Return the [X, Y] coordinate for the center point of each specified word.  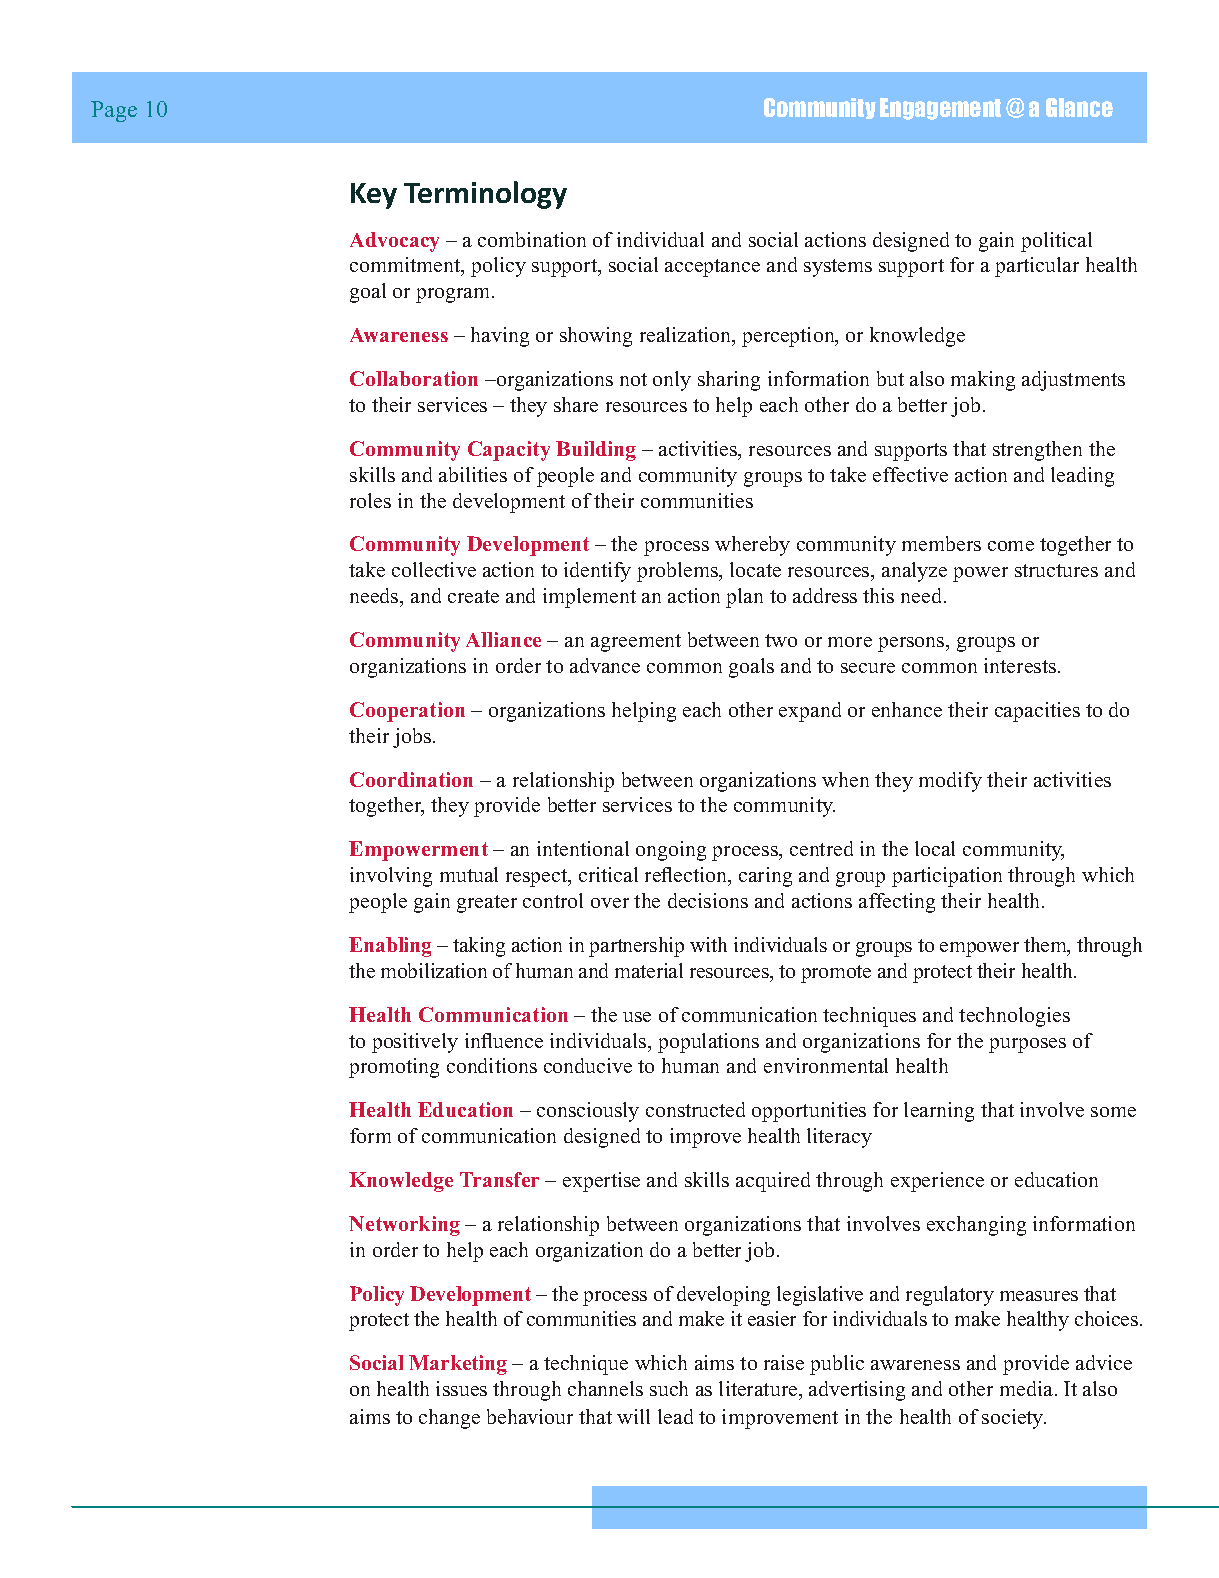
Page [114, 111]
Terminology [485, 195]
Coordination [411, 779]
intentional [583, 848]
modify [950, 782]
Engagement [940, 109]
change [449, 1419]
